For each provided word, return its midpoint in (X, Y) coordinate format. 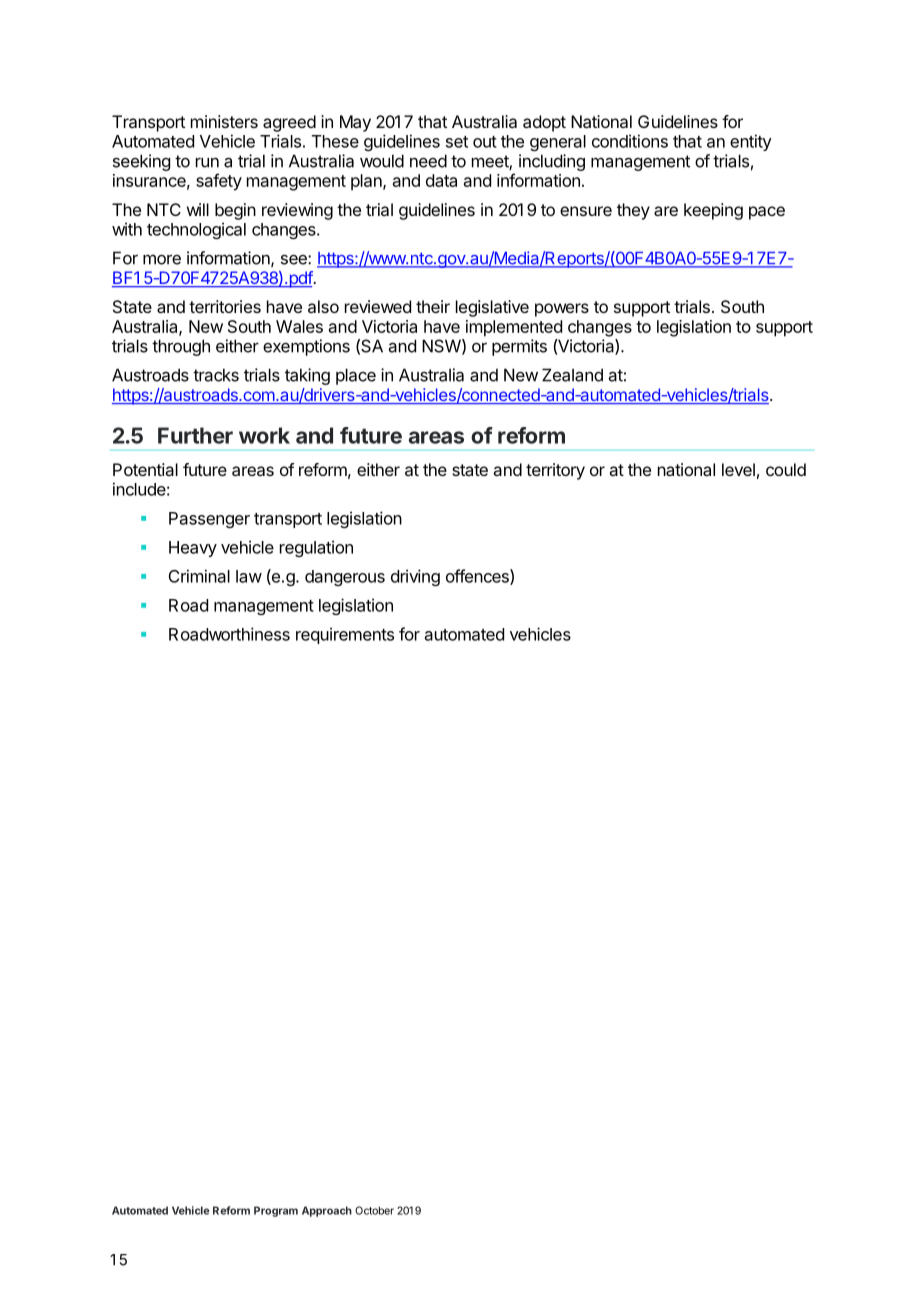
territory (555, 471)
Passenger (209, 520)
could (786, 469)
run (207, 163)
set (457, 142)
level (738, 469)
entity (751, 142)
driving (415, 577)
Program (276, 1211)
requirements (345, 635)
